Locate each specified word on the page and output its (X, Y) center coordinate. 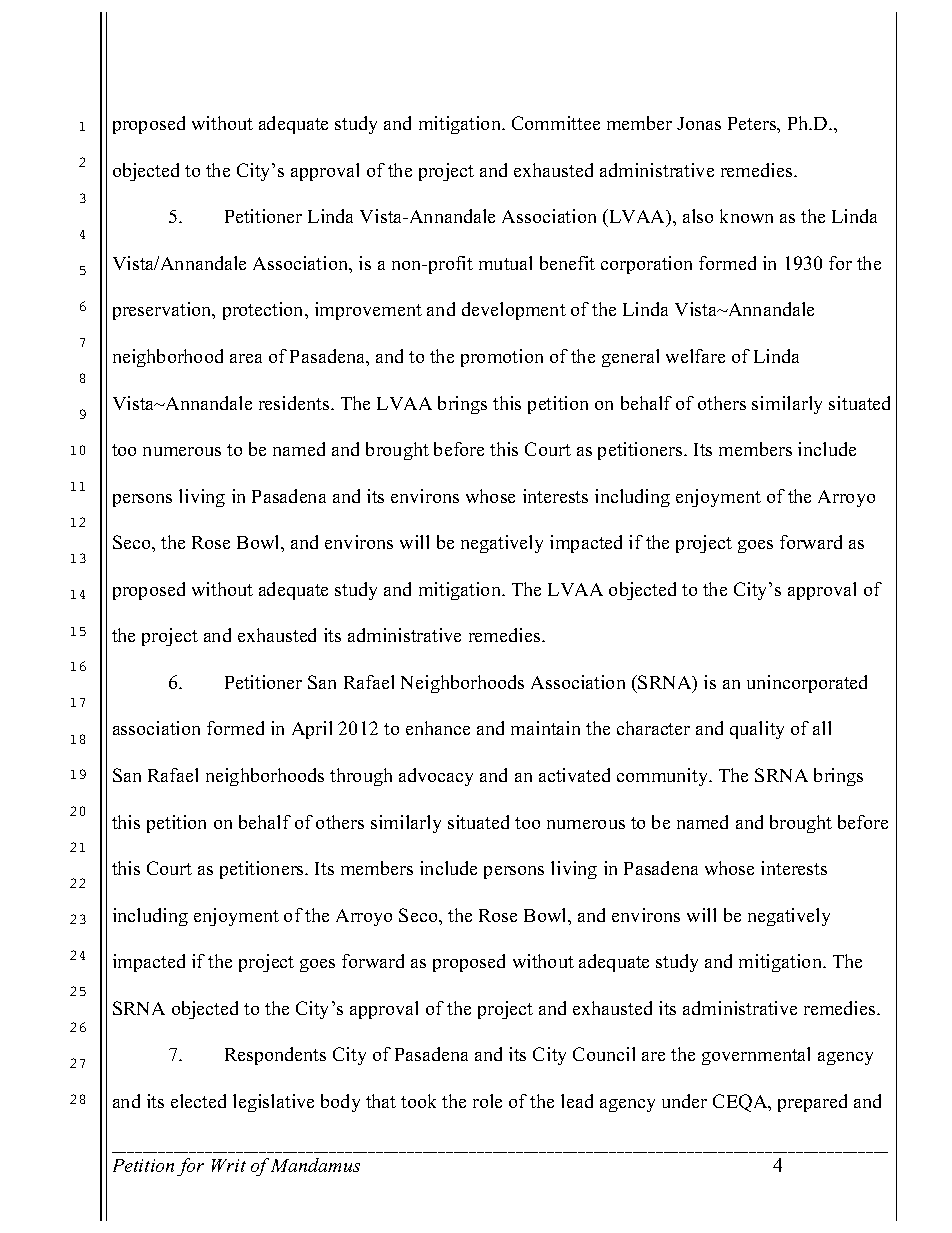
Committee (556, 123)
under (684, 1101)
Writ (229, 1165)
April (312, 730)
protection (264, 311)
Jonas (699, 123)
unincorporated (807, 684)
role (487, 1101)
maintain (545, 728)
